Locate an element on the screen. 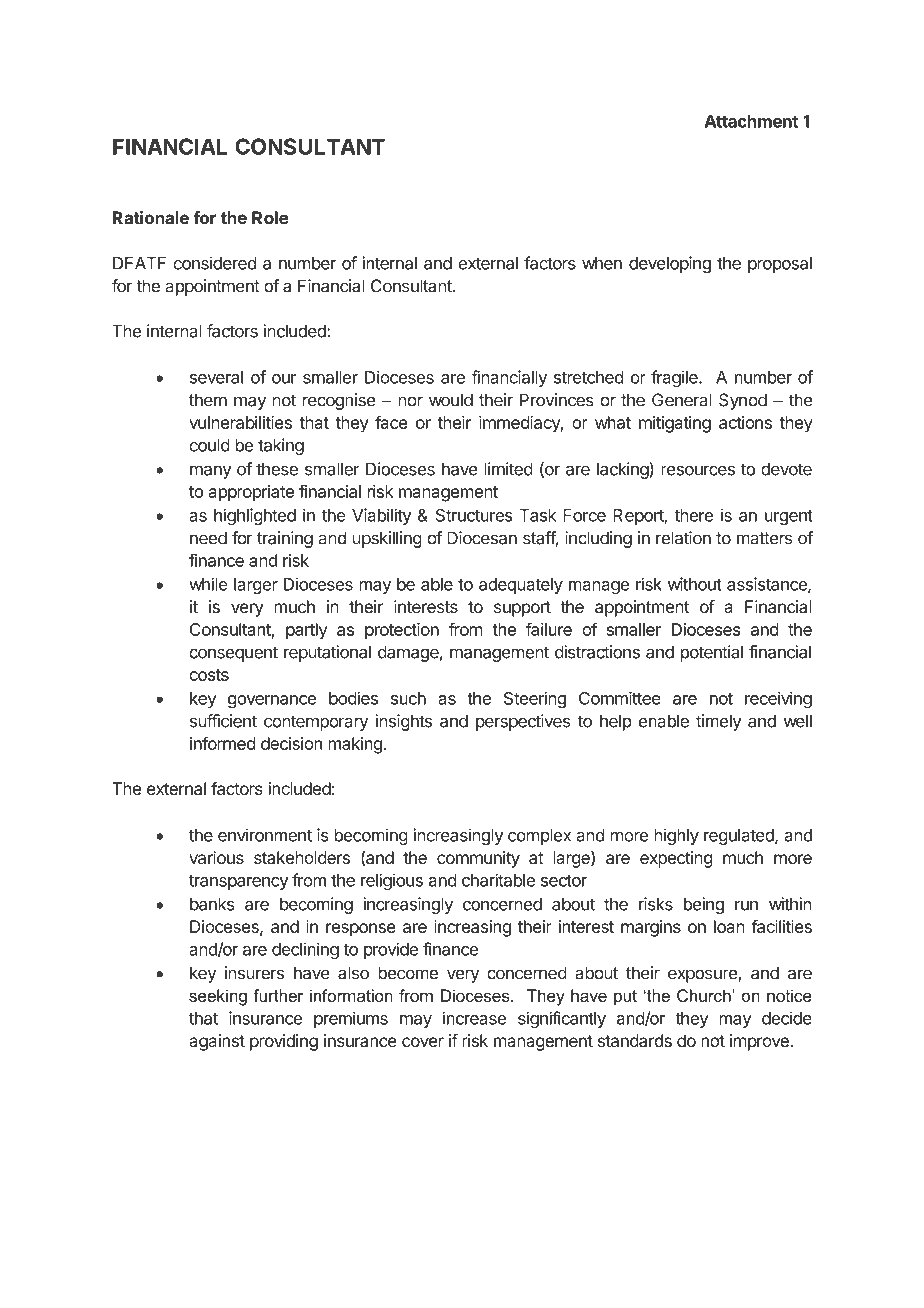 The image size is (924, 1308). would is located at coordinates (451, 400).
